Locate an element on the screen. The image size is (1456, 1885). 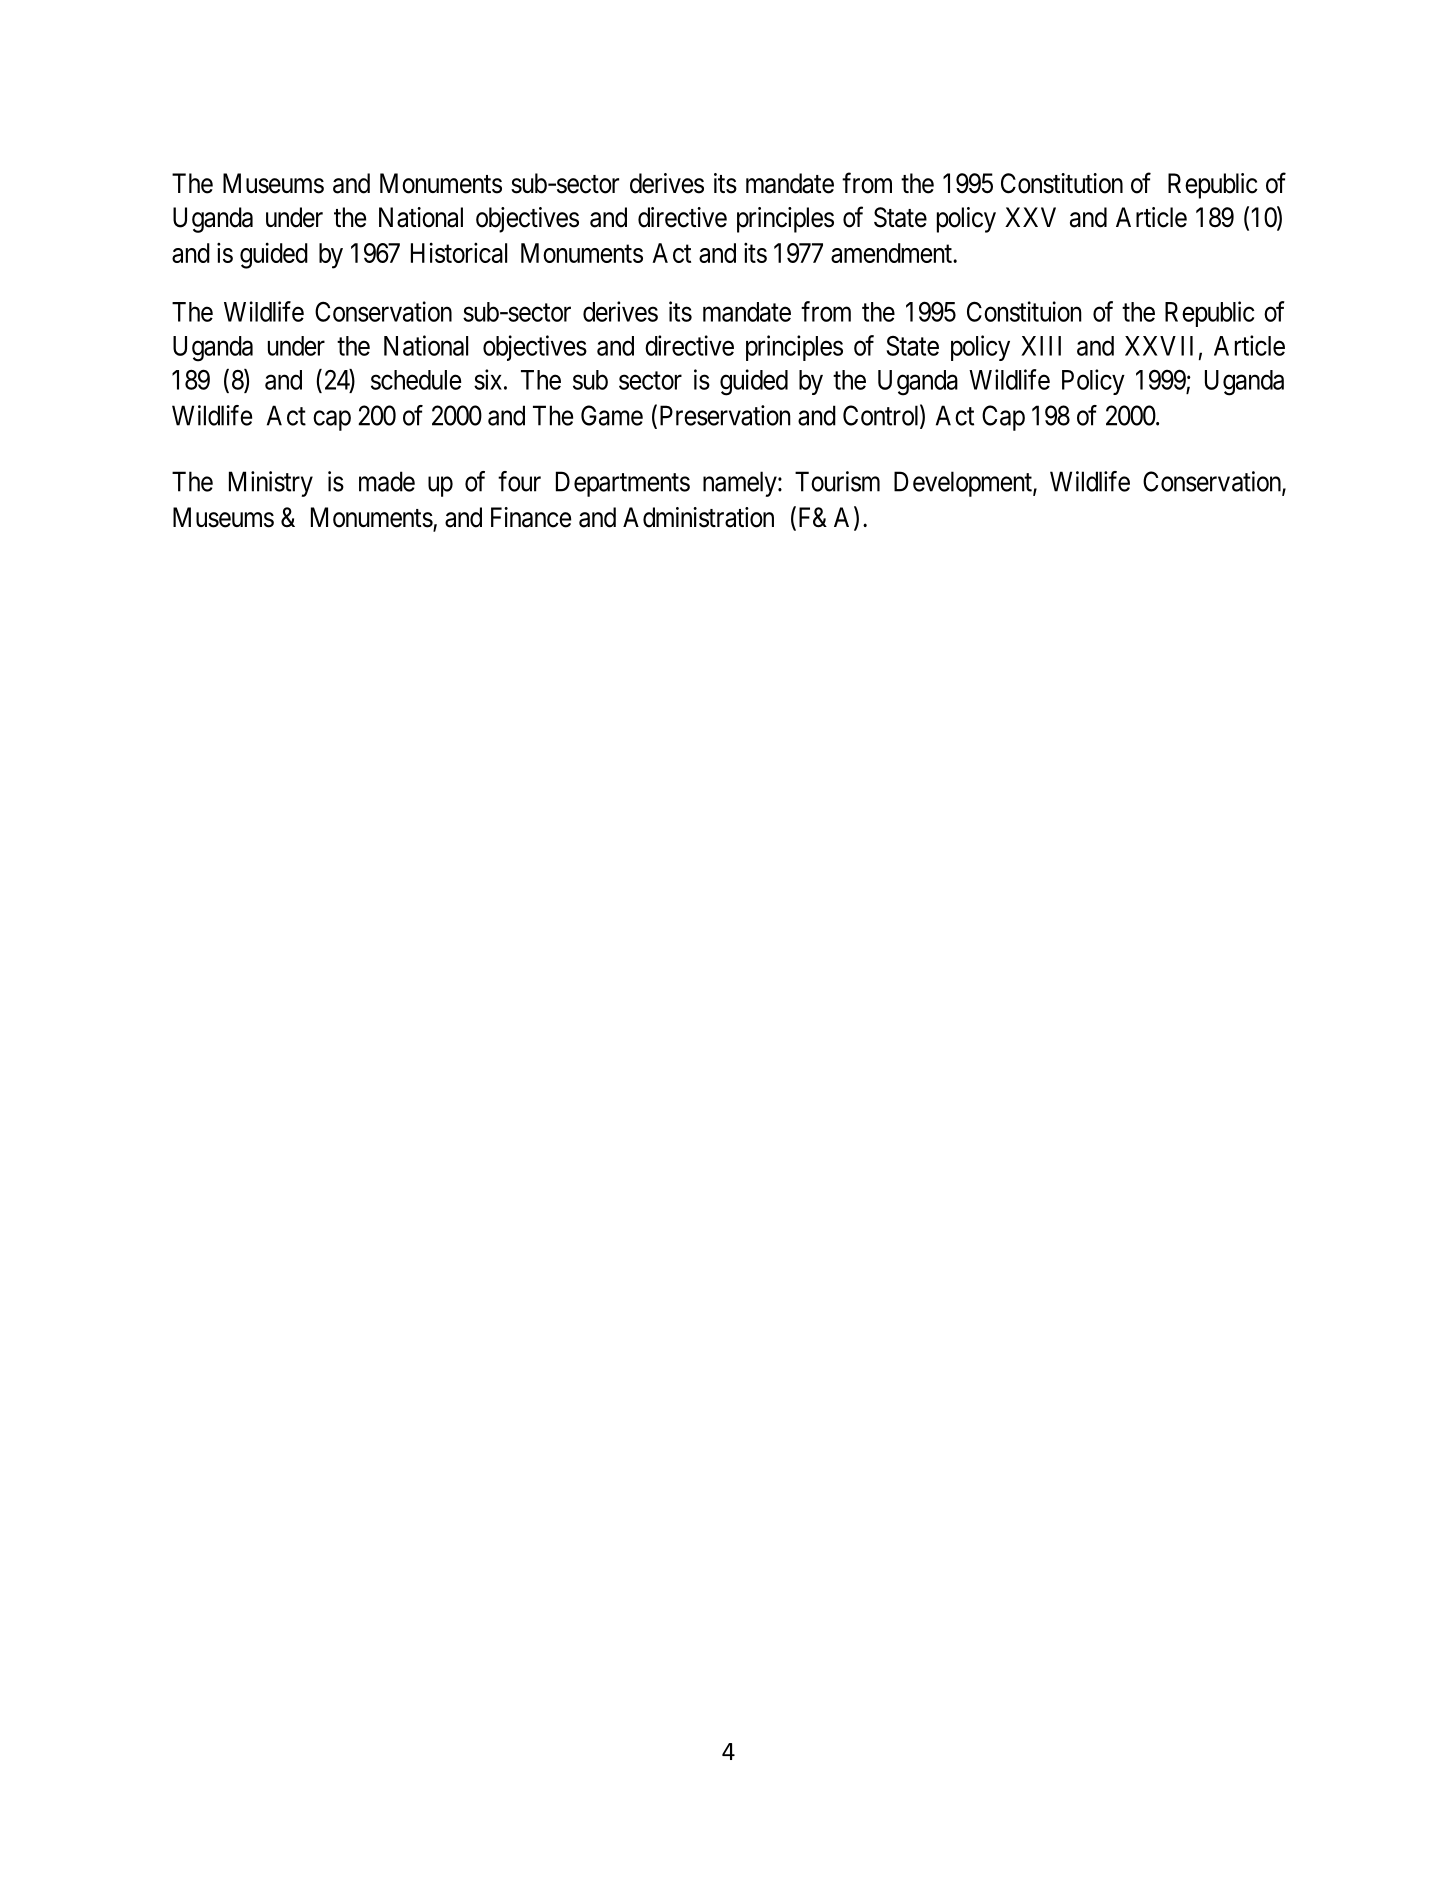
amendment is located at coordinates (892, 253).
